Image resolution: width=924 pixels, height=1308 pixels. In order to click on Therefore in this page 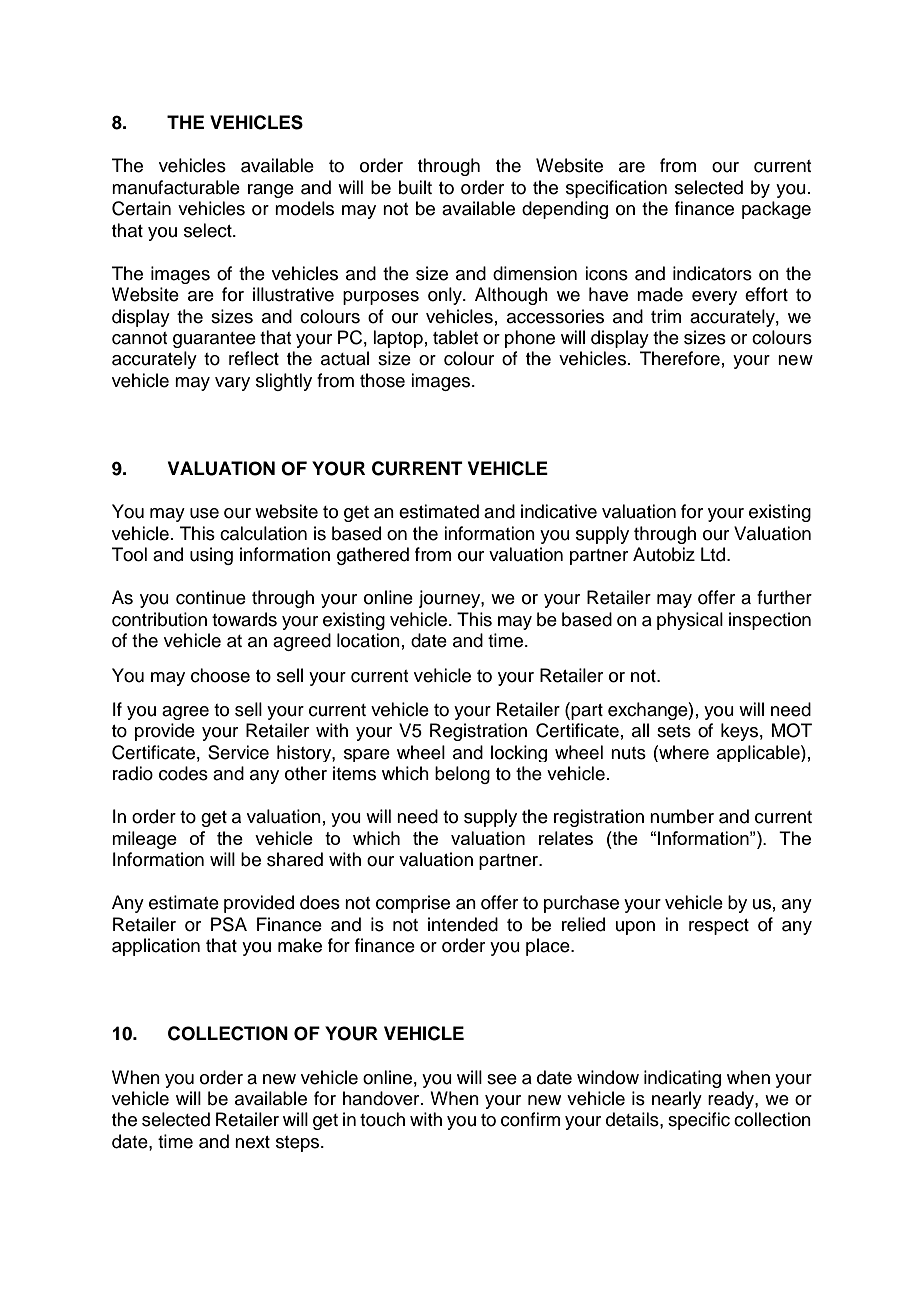, I will do `click(680, 358)`.
